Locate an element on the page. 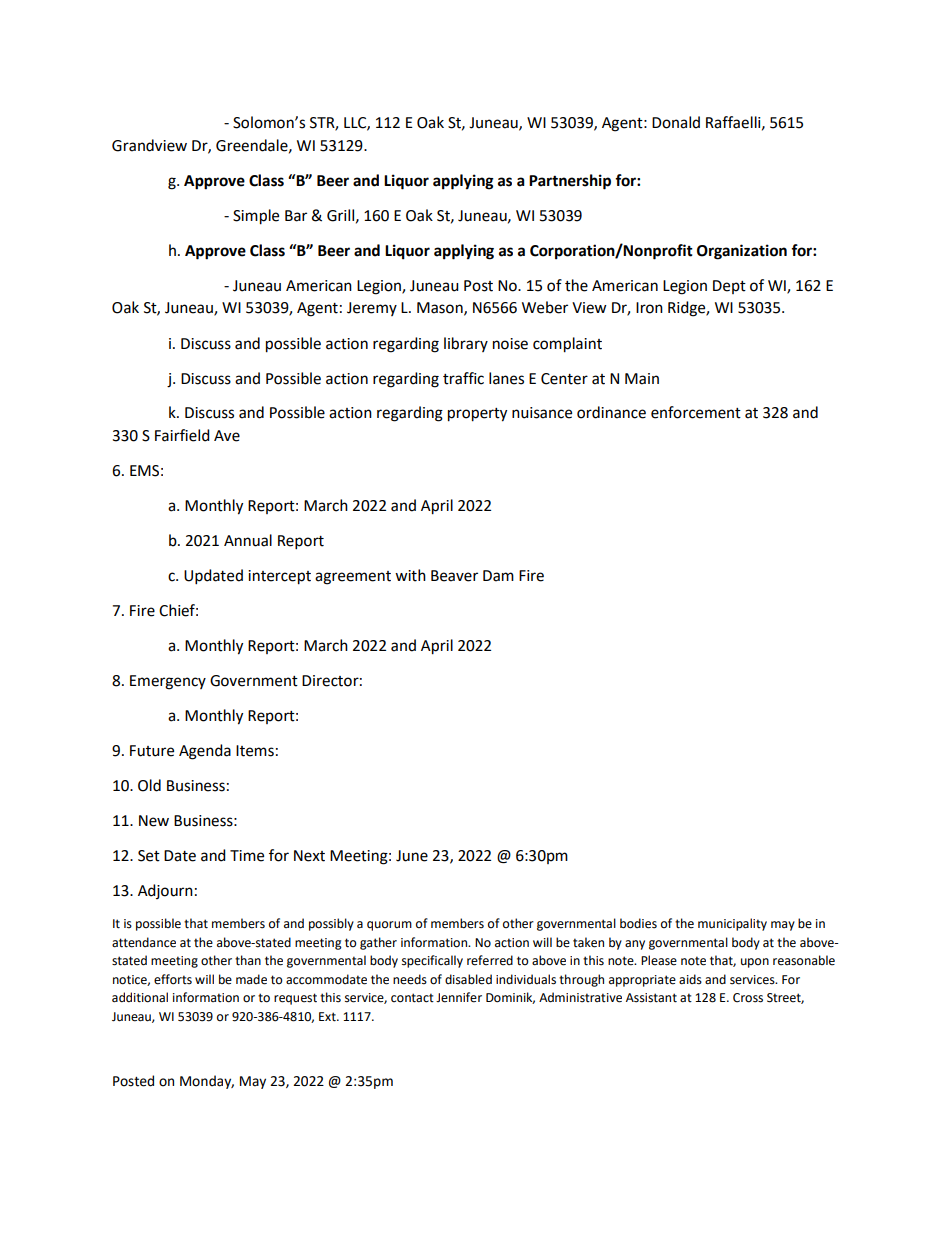 This document has width=952, height=1233. Fairfield is located at coordinates (182, 435).
